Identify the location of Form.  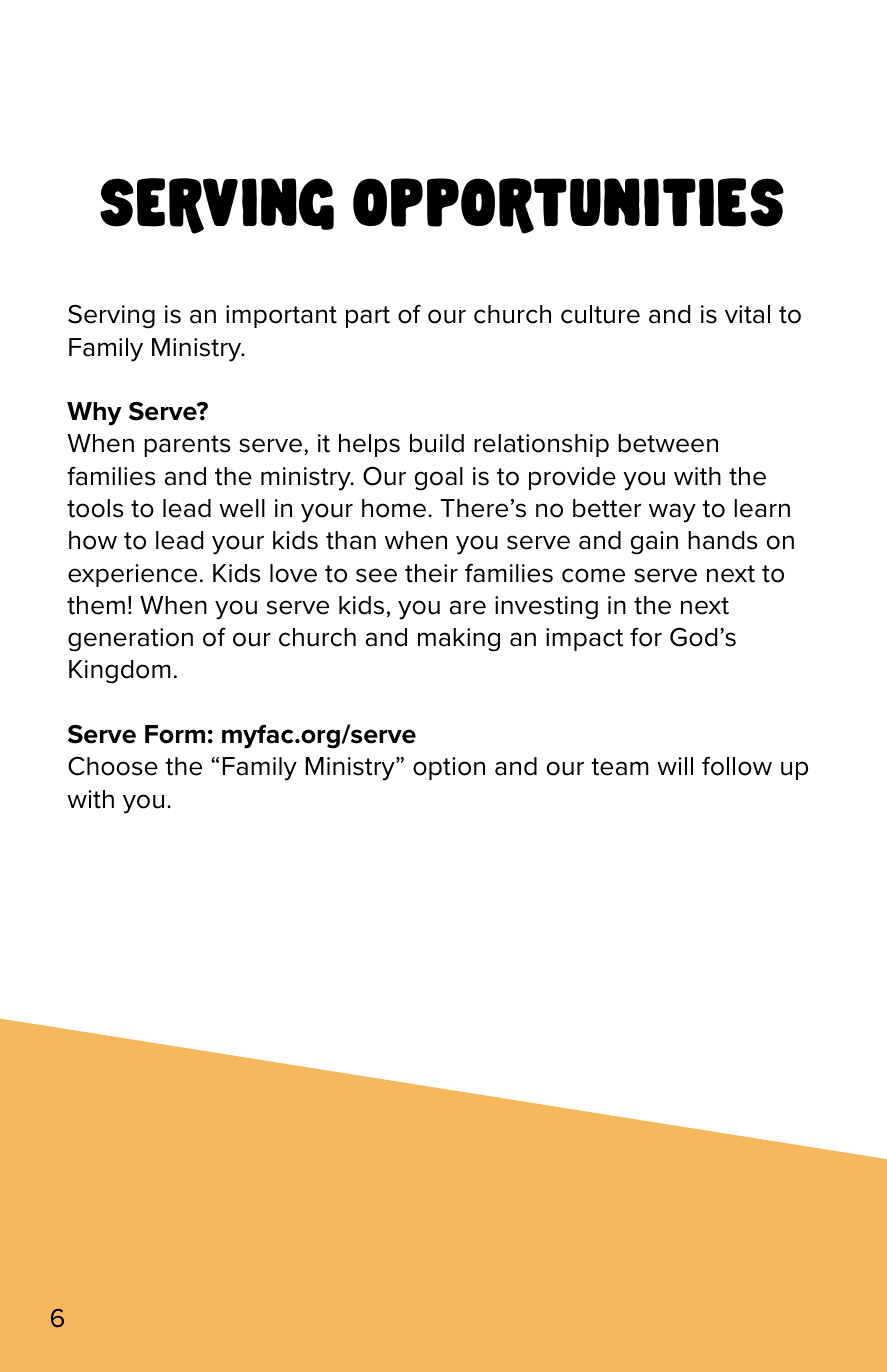
(175, 734).
